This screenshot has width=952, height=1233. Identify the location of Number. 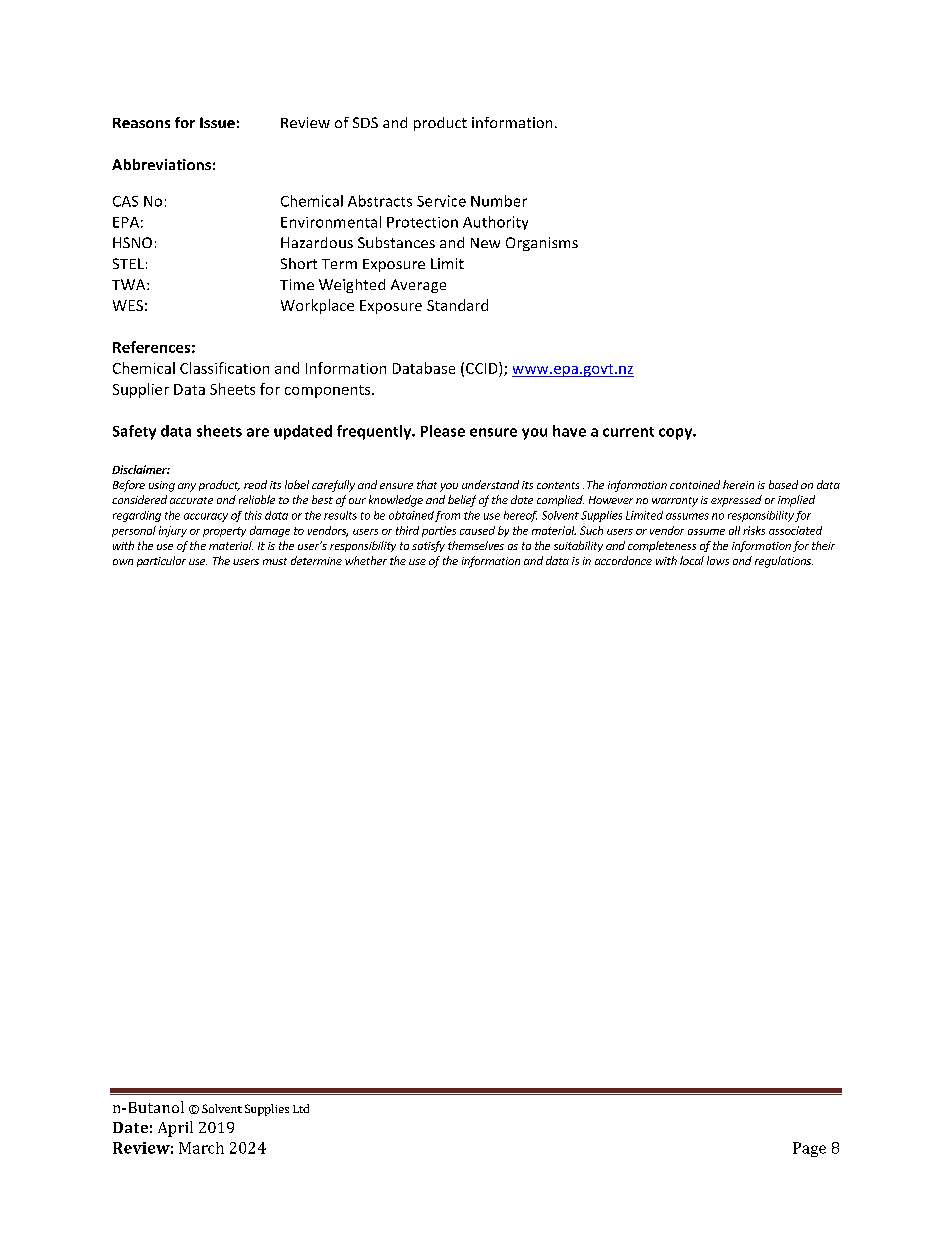
(499, 201).
